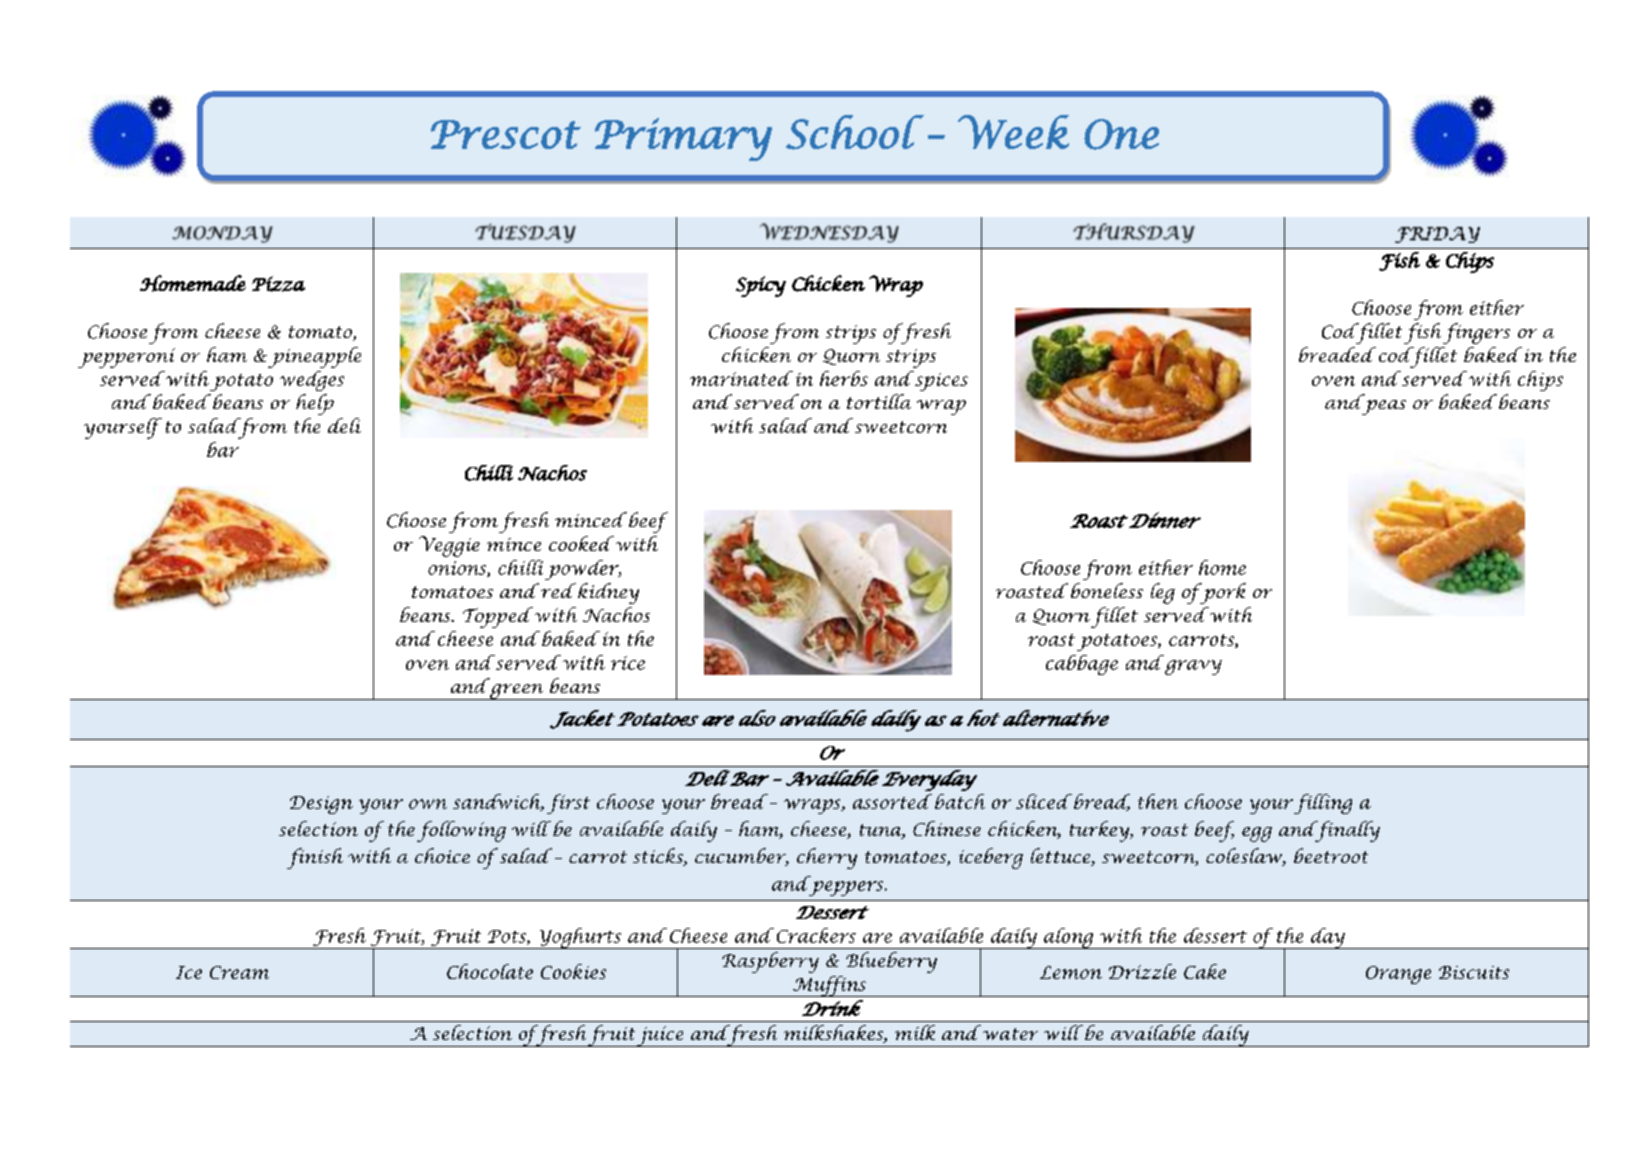  I want to click on rice, so click(628, 663).
